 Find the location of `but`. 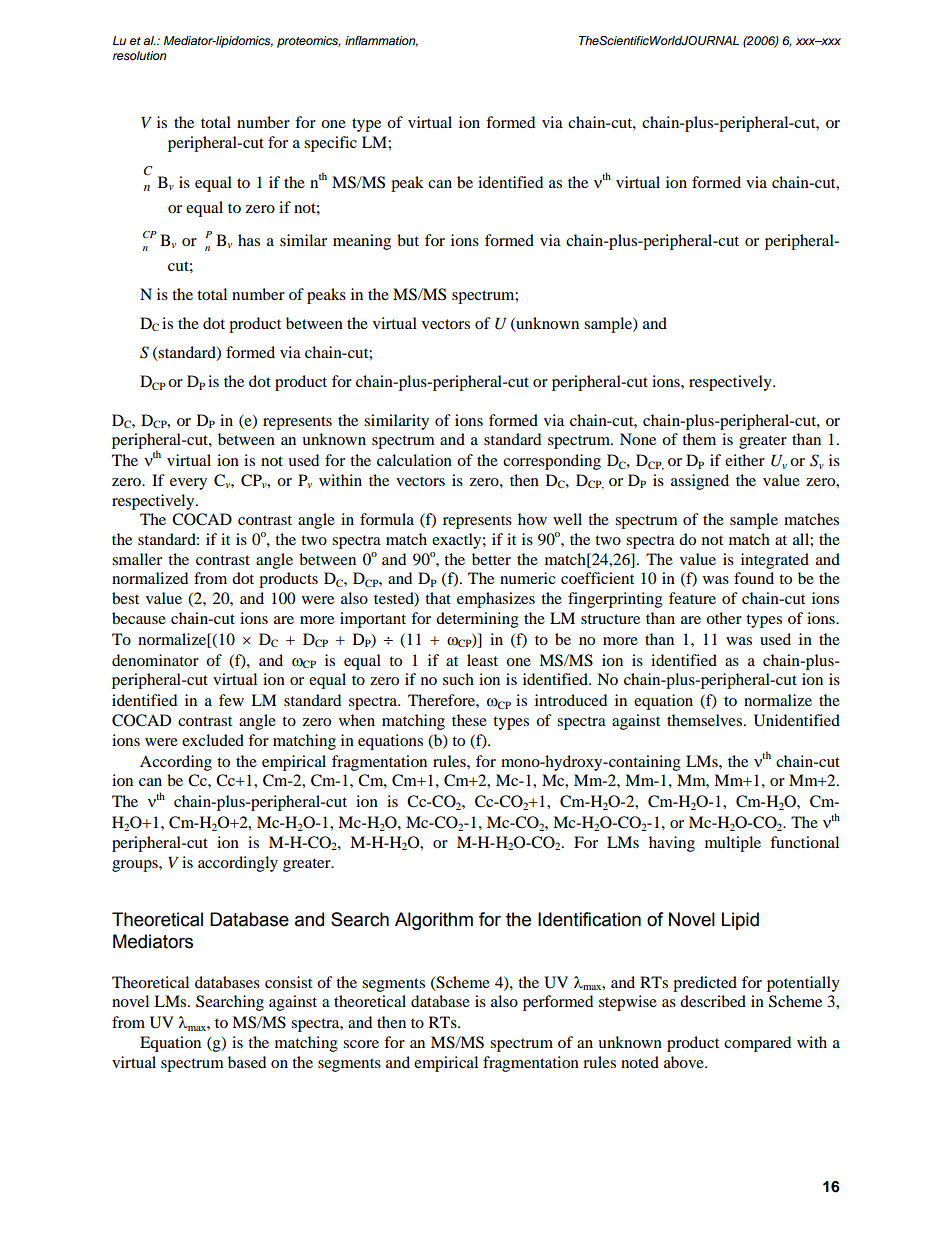

but is located at coordinates (408, 240).
